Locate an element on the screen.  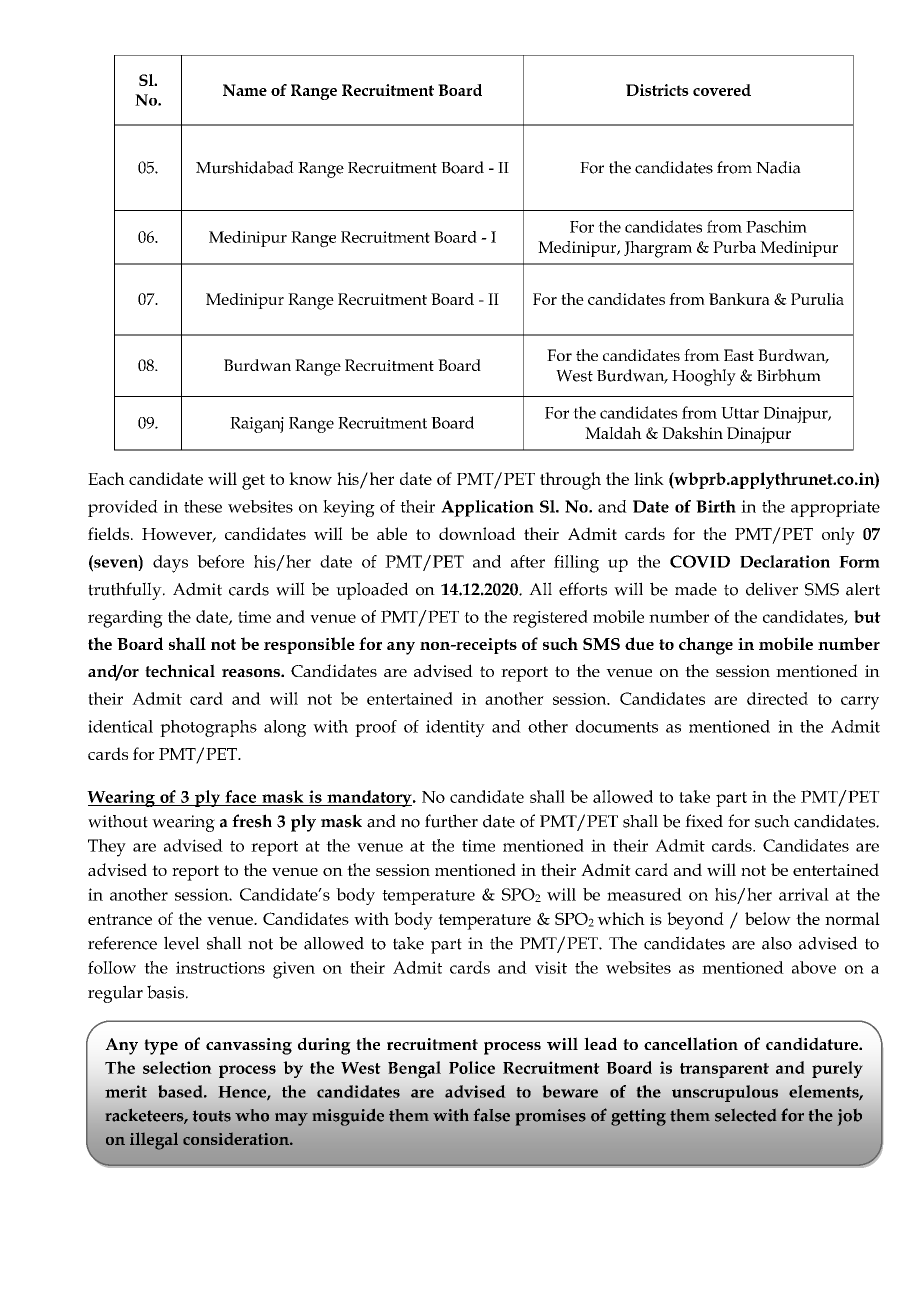
arrival is located at coordinates (804, 894).
